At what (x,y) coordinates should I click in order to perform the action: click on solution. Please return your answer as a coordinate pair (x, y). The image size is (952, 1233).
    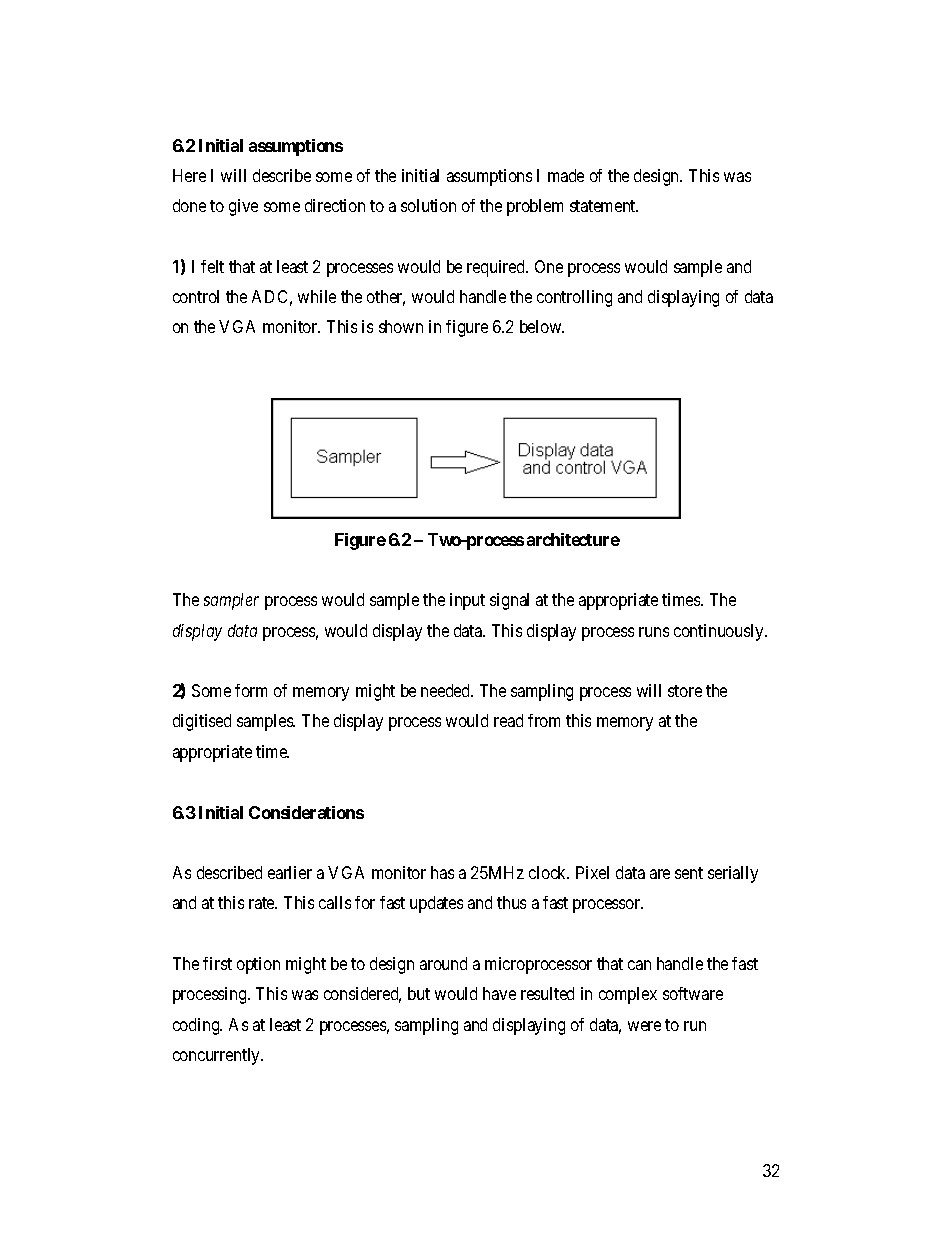
    Looking at the image, I should click on (428, 205).
